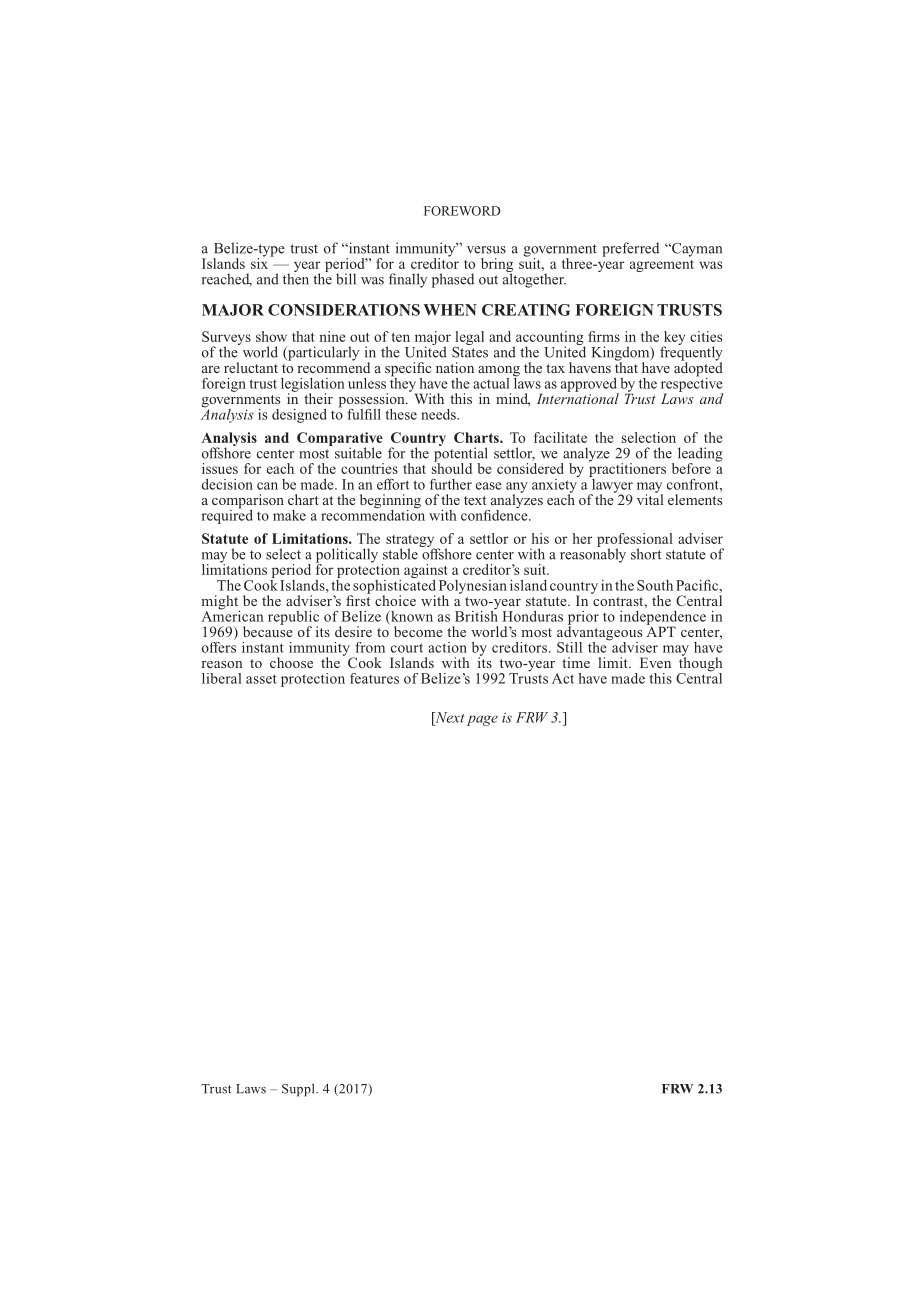 The width and height of the image is (924, 1308). I want to click on action, so click(447, 647).
